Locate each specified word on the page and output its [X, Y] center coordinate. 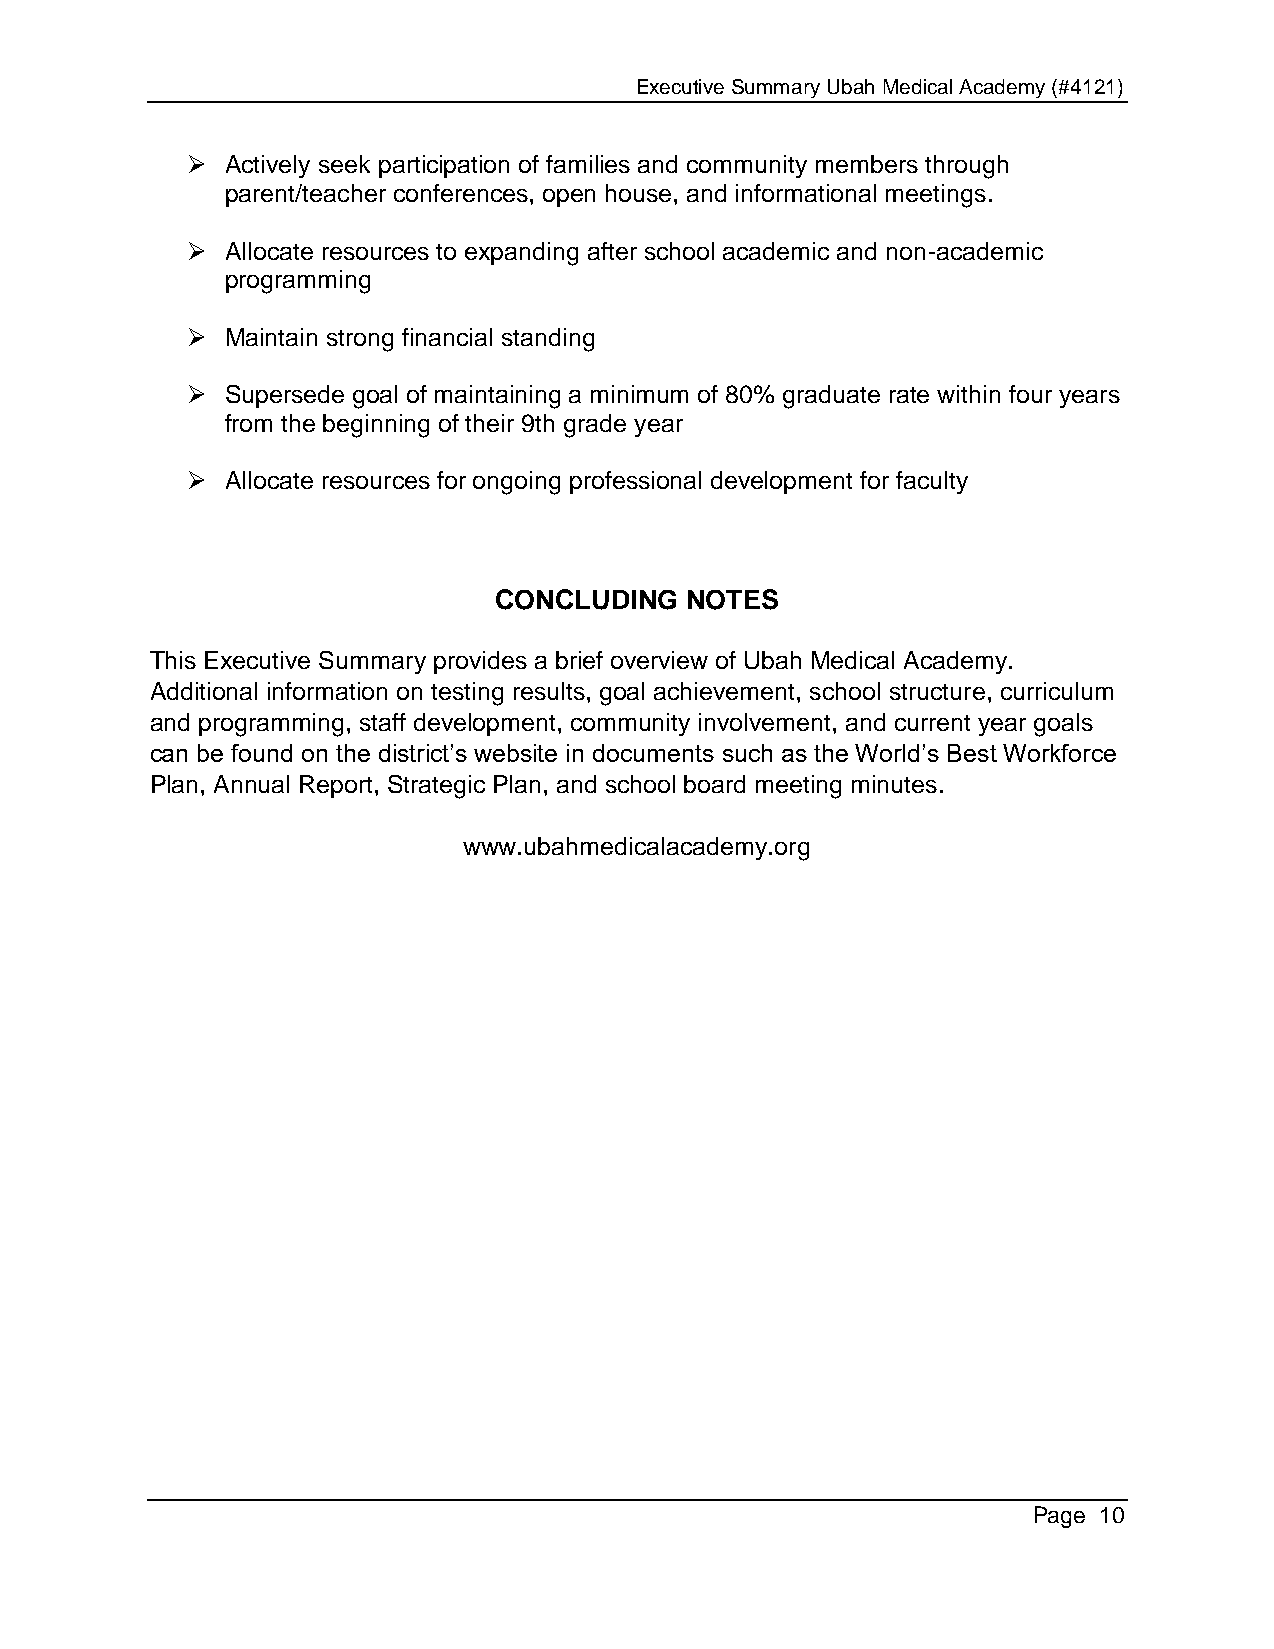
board [714, 784]
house [640, 193]
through [966, 167]
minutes [894, 784]
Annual [251, 784]
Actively [268, 166]
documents [653, 753]
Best [972, 753]
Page [1060, 1517]
